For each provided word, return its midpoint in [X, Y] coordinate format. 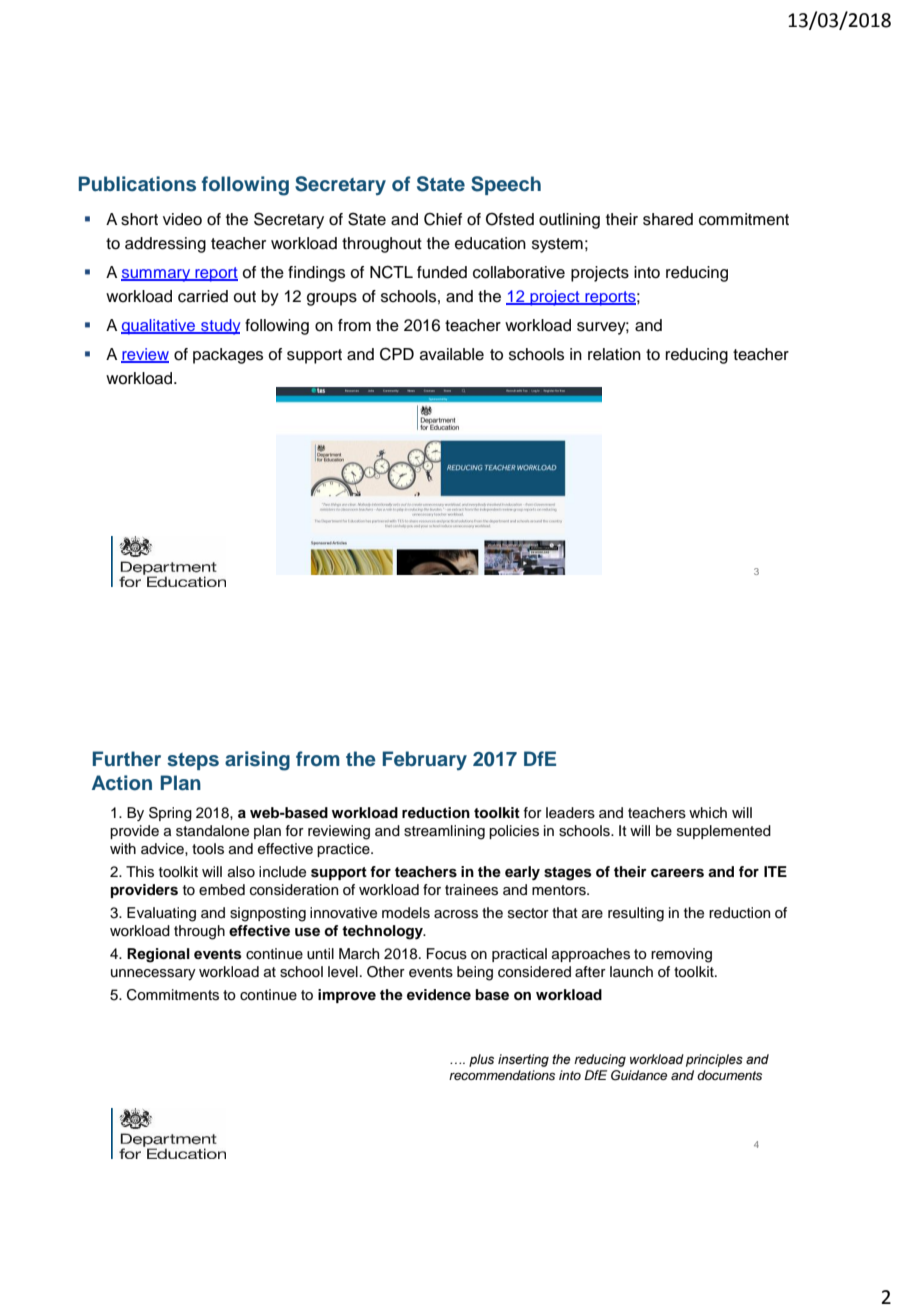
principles [714, 1060]
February [425, 761]
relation [614, 354]
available [452, 354]
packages [228, 356]
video [182, 219]
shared [668, 219]
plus [481, 1060]
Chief [443, 219]
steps [193, 761]
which [708, 812]
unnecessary [153, 974]
